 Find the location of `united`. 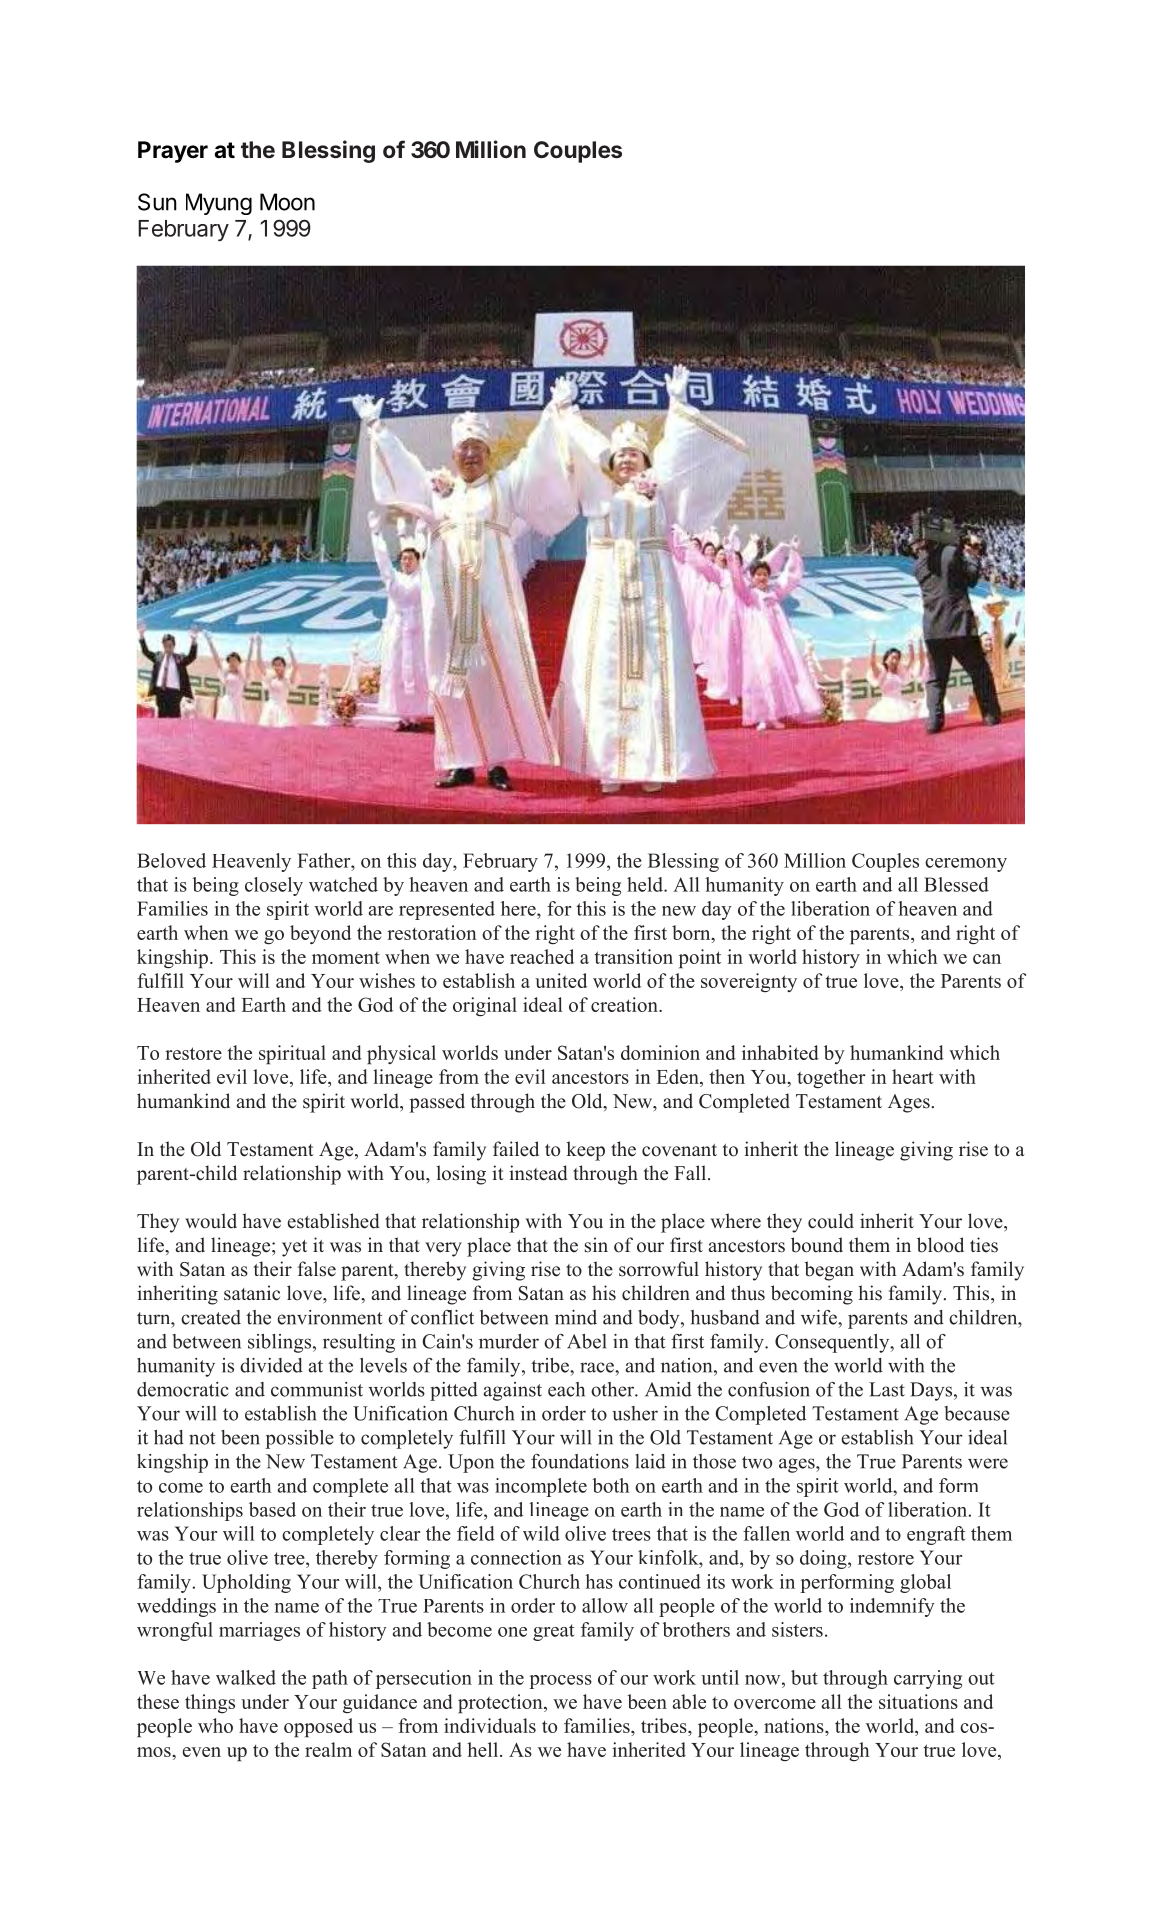

united is located at coordinates (561, 980).
